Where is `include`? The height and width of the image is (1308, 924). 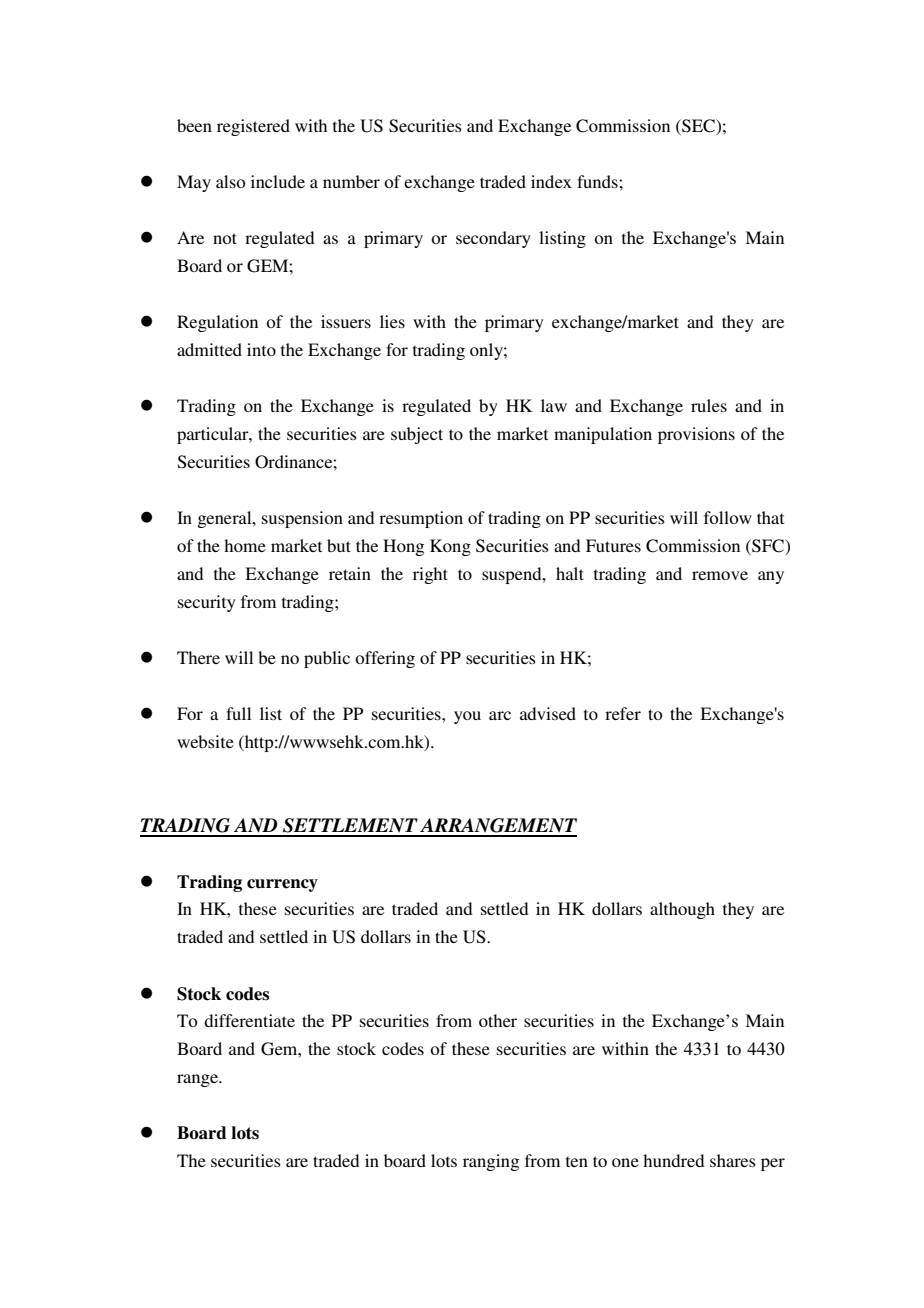 include is located at coordinates (278, 181).
